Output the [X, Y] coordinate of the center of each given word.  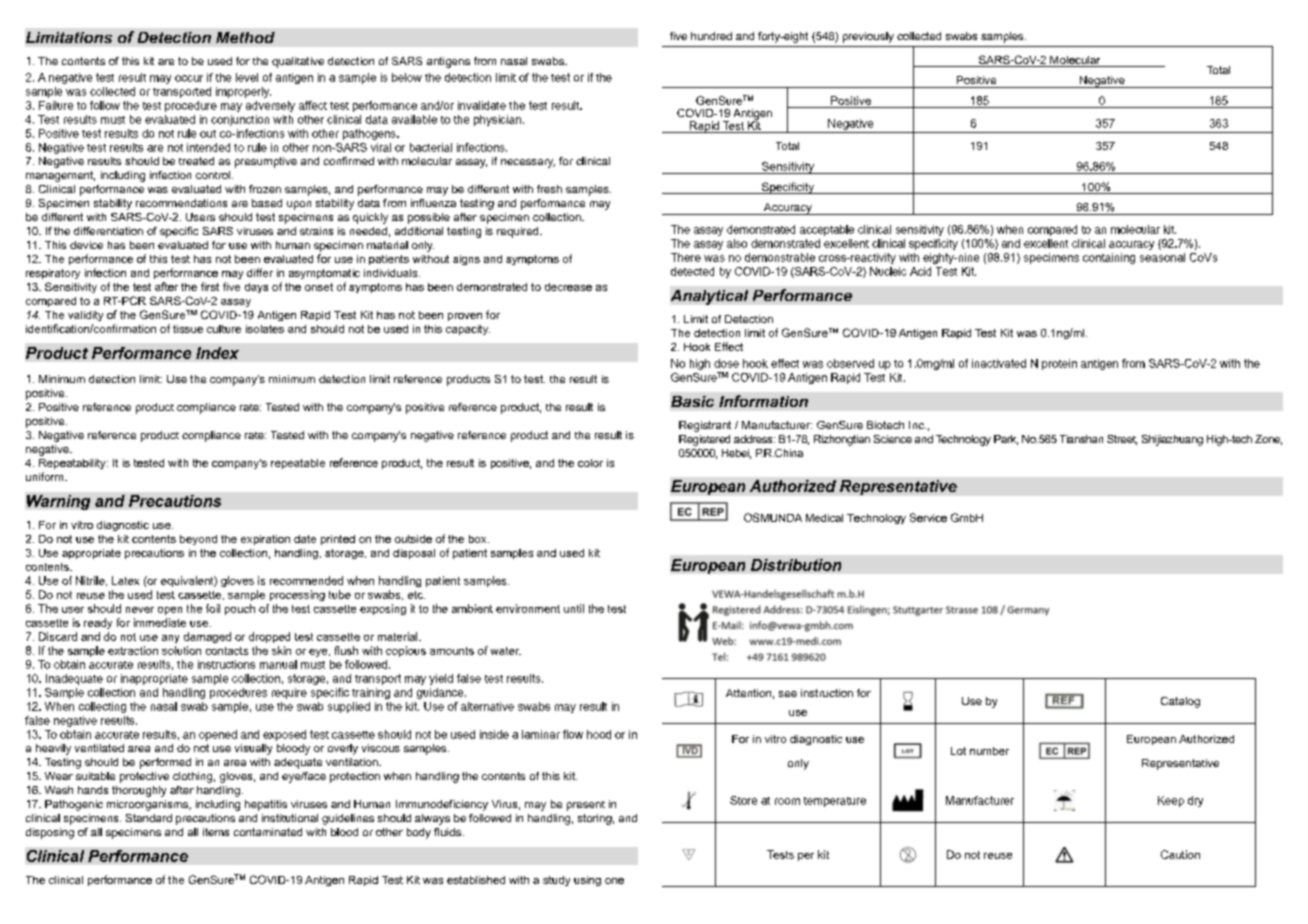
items [216, 832]
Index [217, 353]
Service [928, 517]
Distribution [796, 565]
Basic [692, 401]
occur [189, 78]
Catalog [1180, 702]
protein [1059, 364]
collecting [102, 707]
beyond [198, 540]
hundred [711, 36]
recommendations [181, 203]
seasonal [1162, 257]
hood [599, 734]
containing [1109, 258]
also [737, 243]
